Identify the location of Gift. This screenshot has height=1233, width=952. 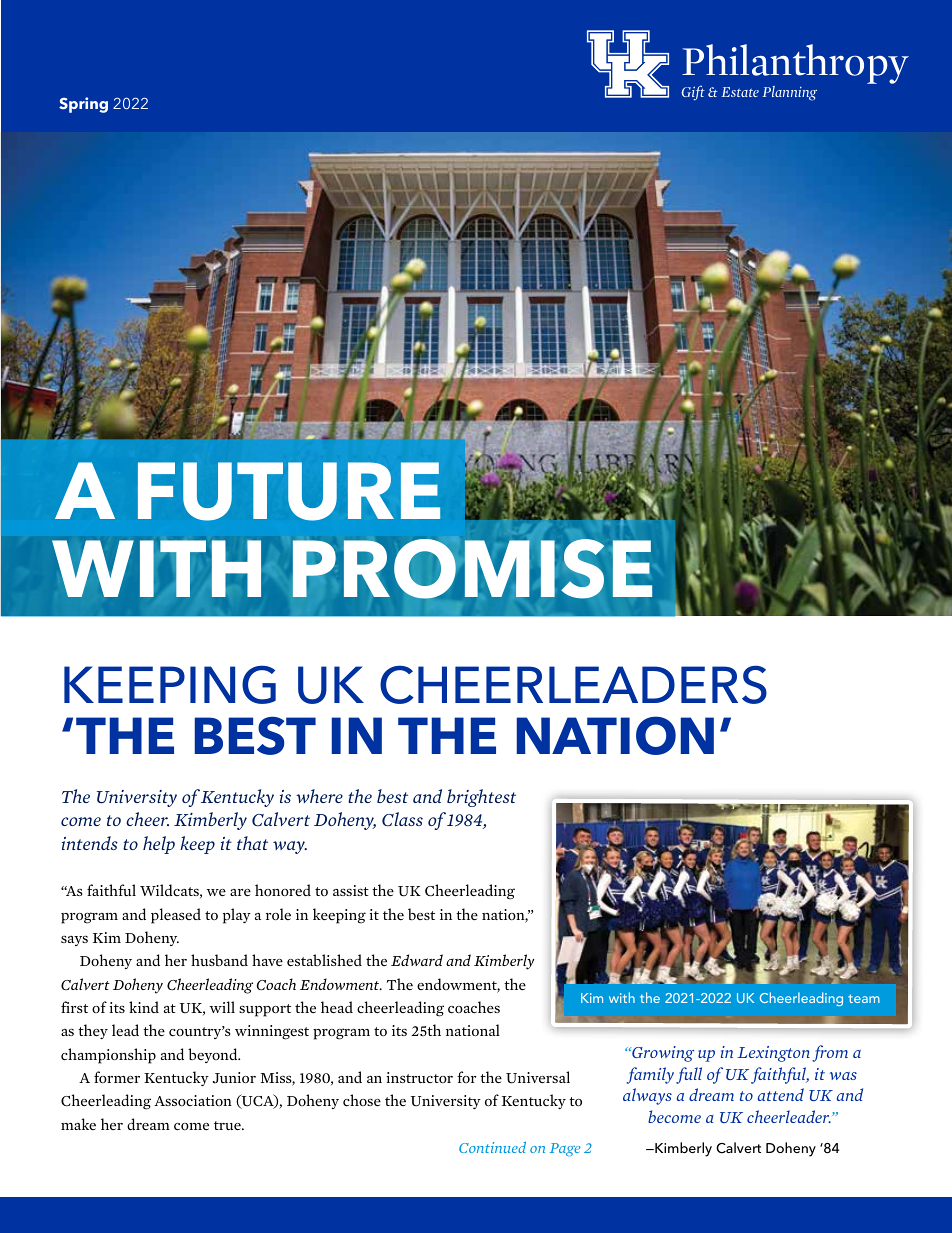
(693, 93).
